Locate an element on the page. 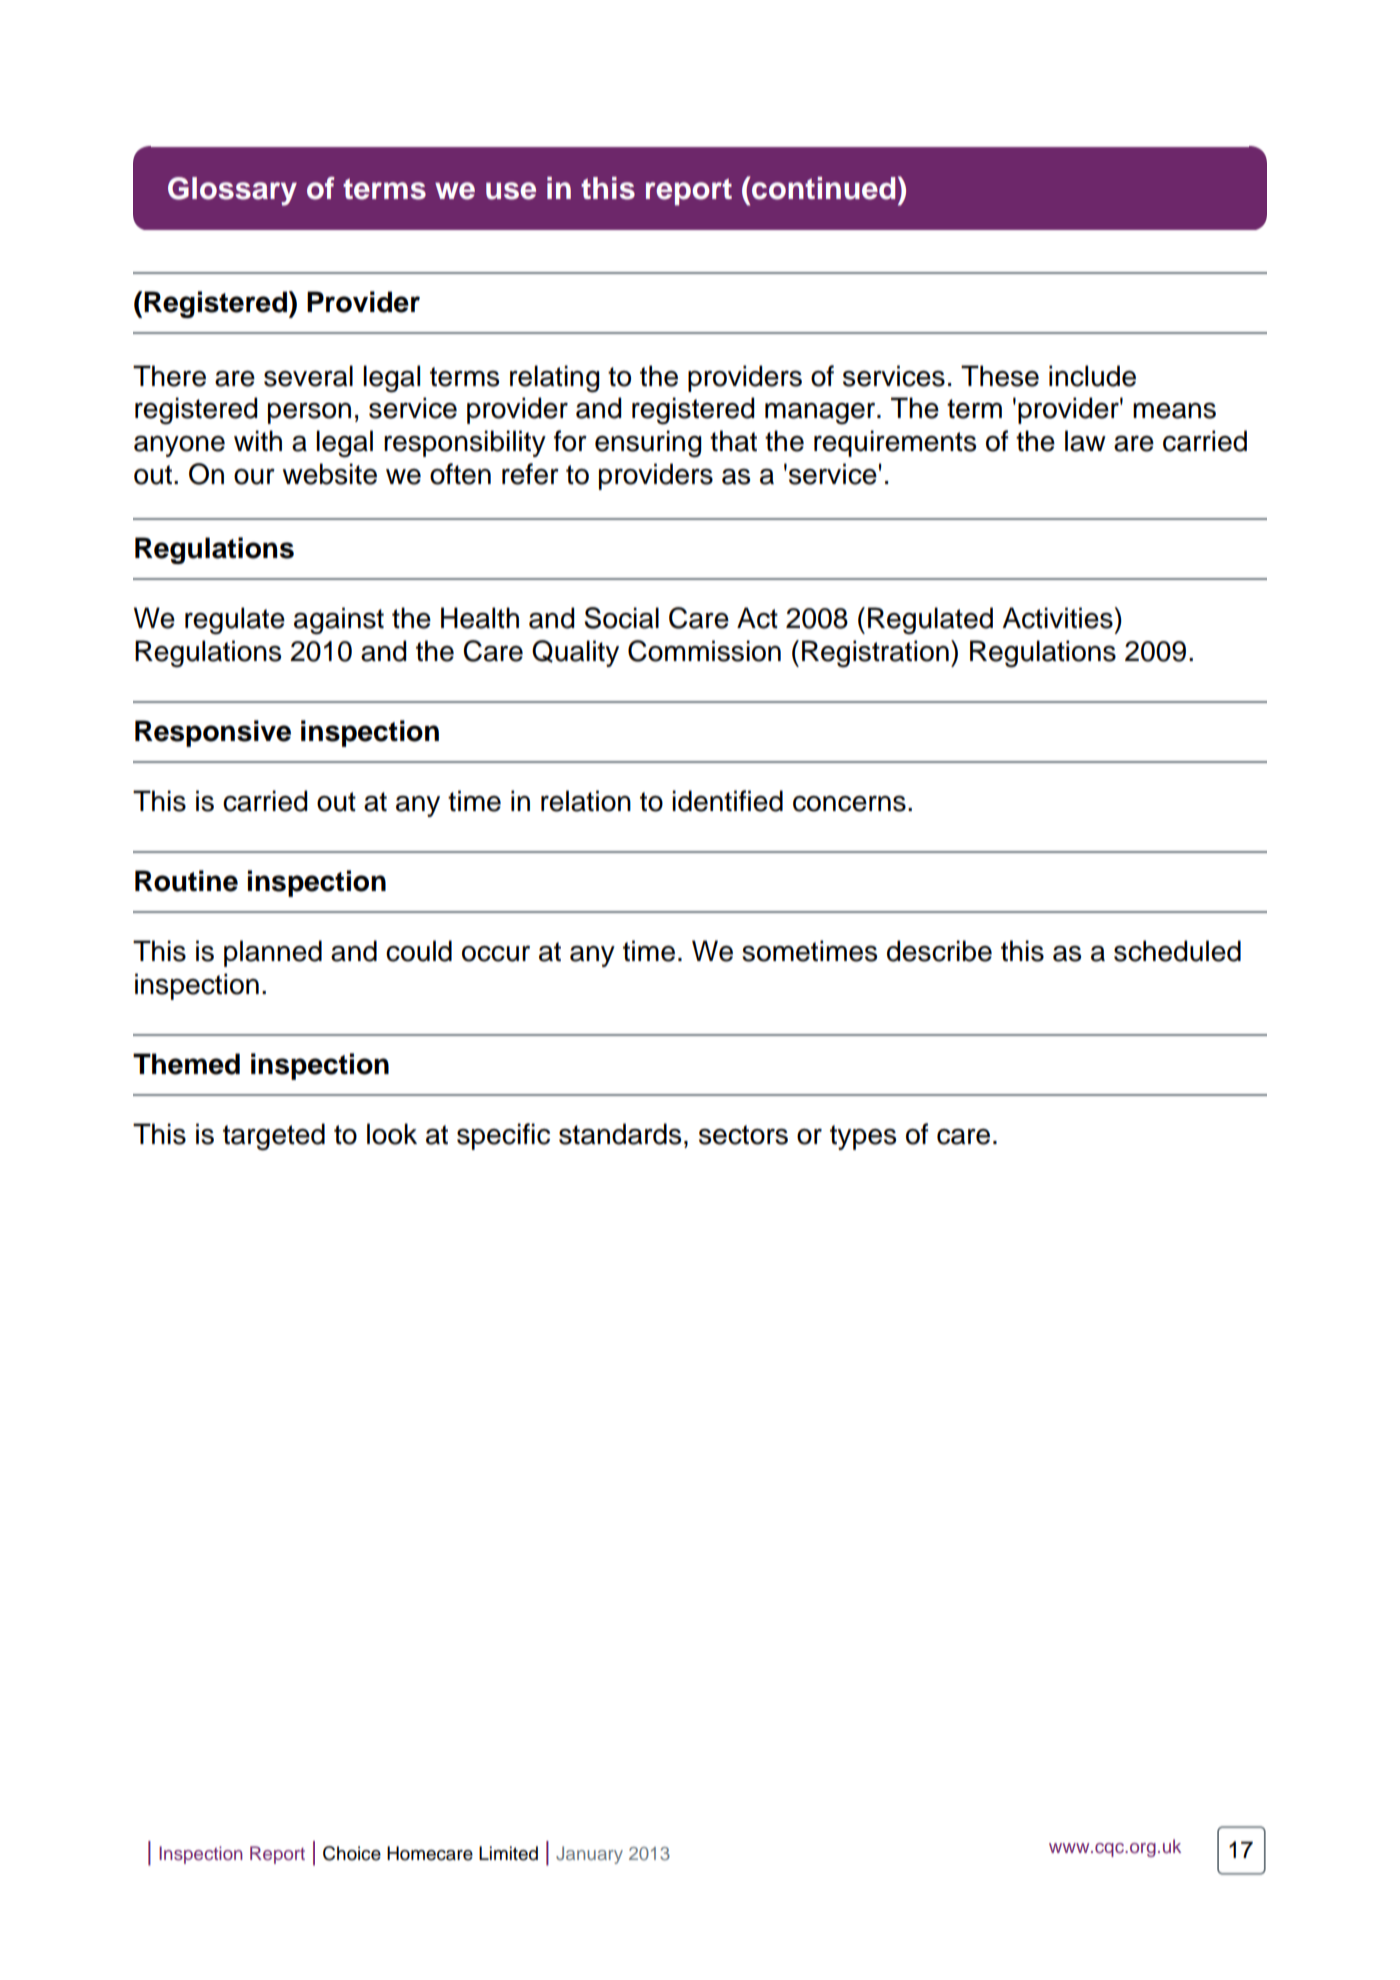  describe is located at coordinates (939, 951).
